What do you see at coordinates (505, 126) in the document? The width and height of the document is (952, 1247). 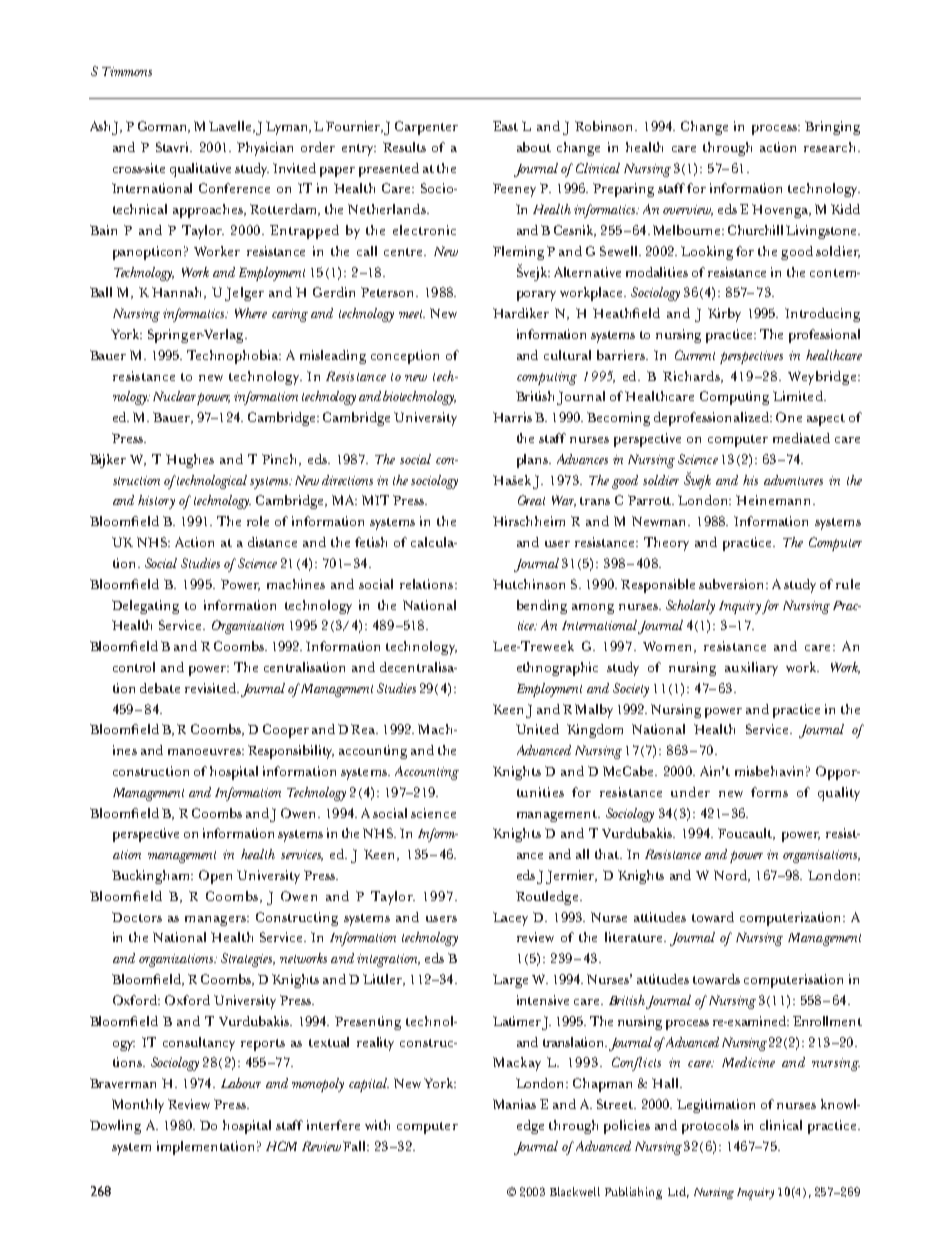 I see `East` at bounding box center [505, 126].
